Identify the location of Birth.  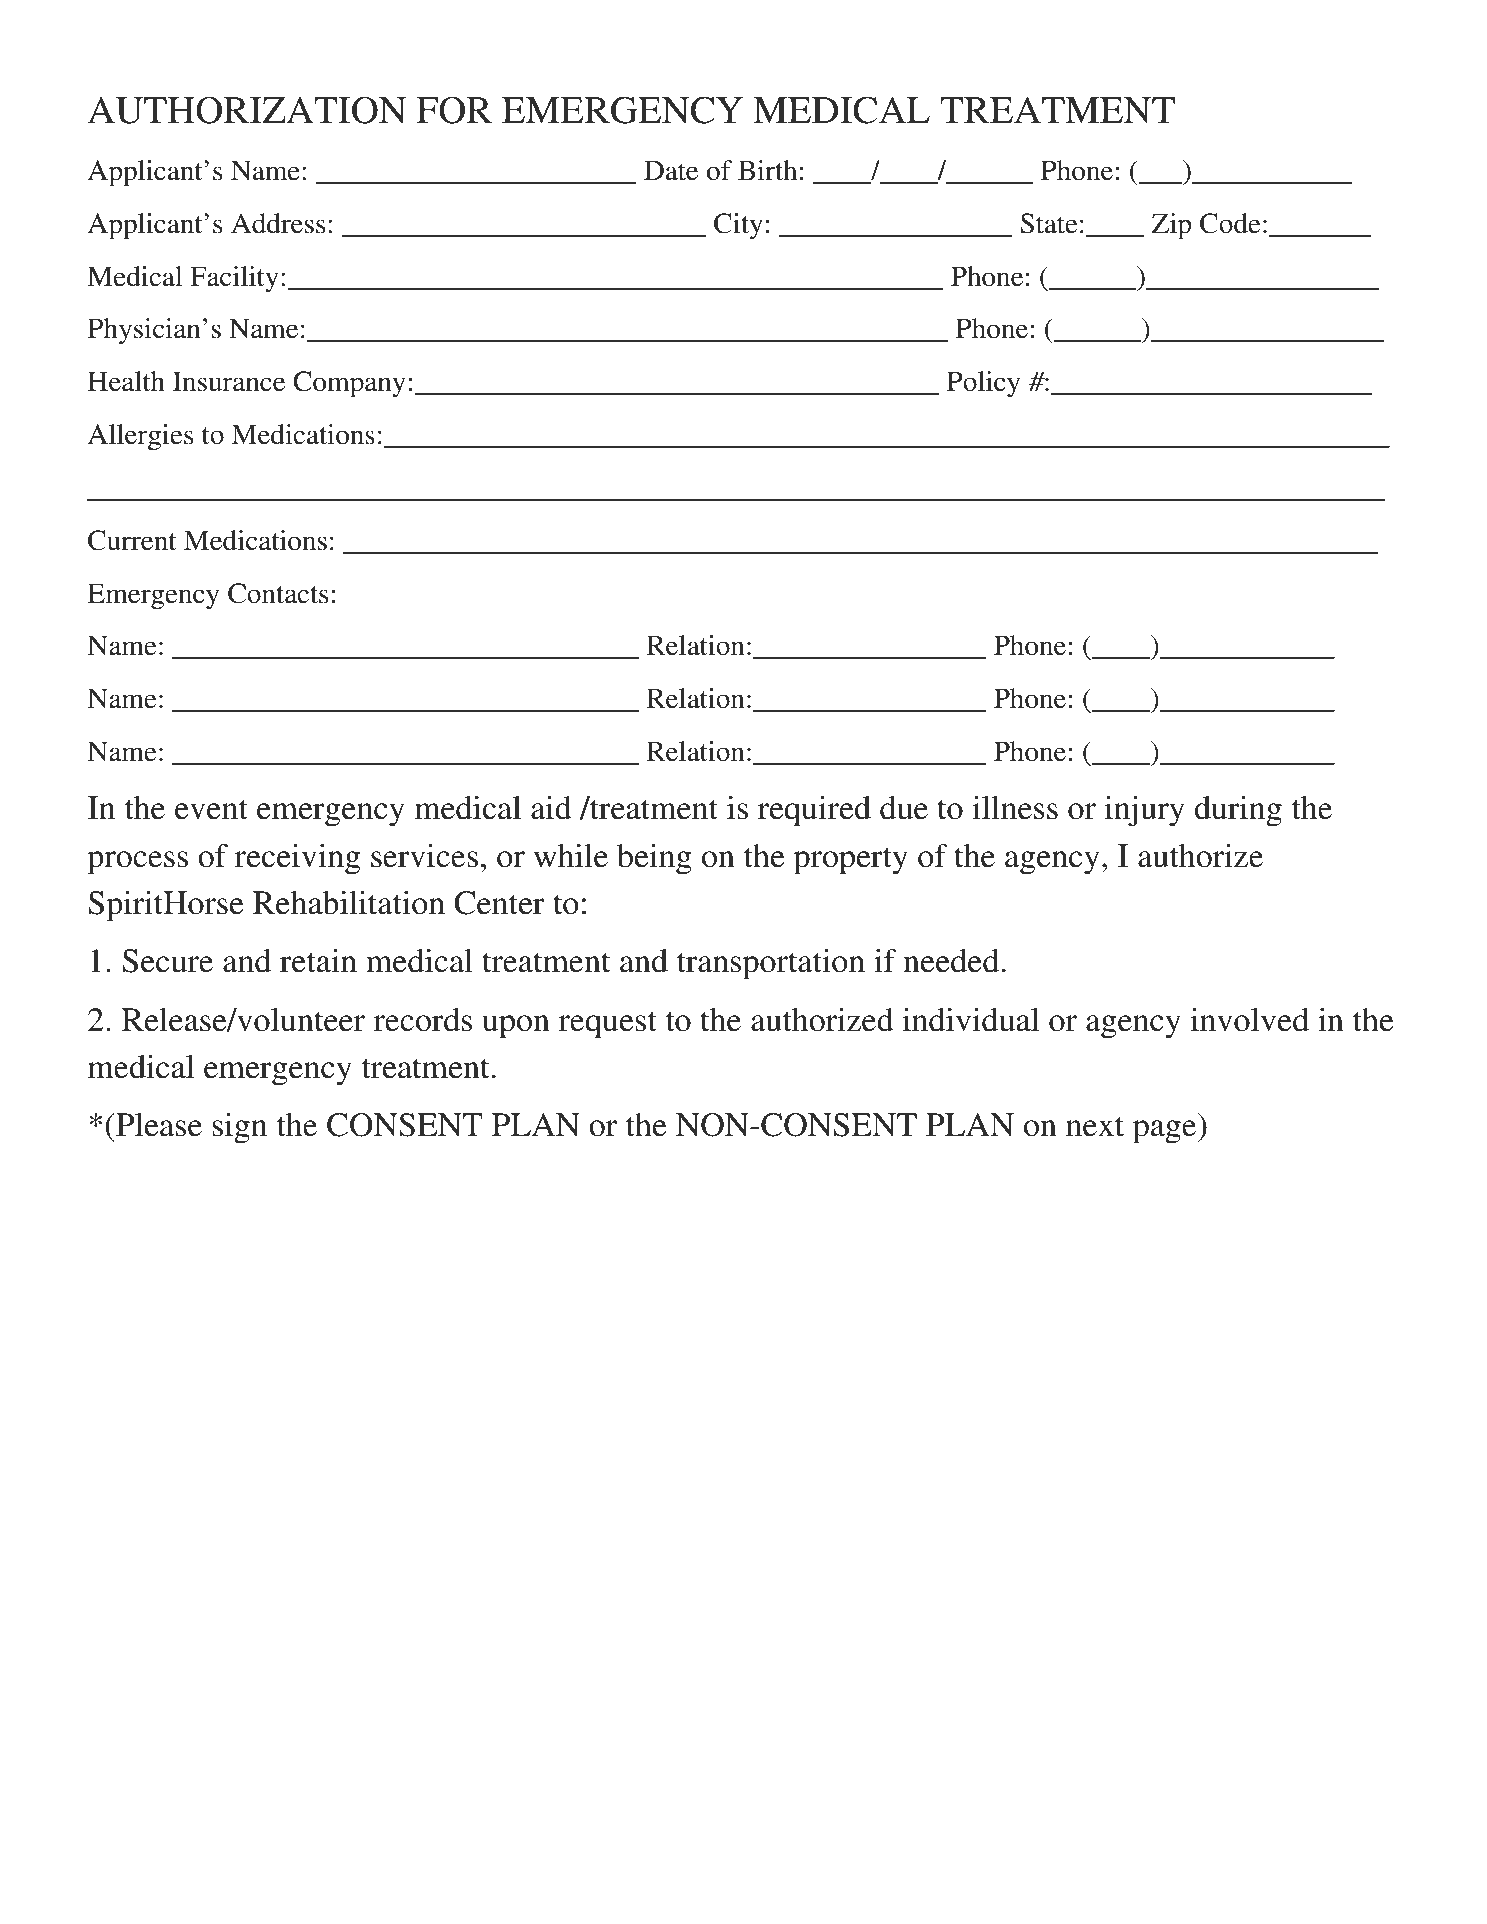
(767, 170).
